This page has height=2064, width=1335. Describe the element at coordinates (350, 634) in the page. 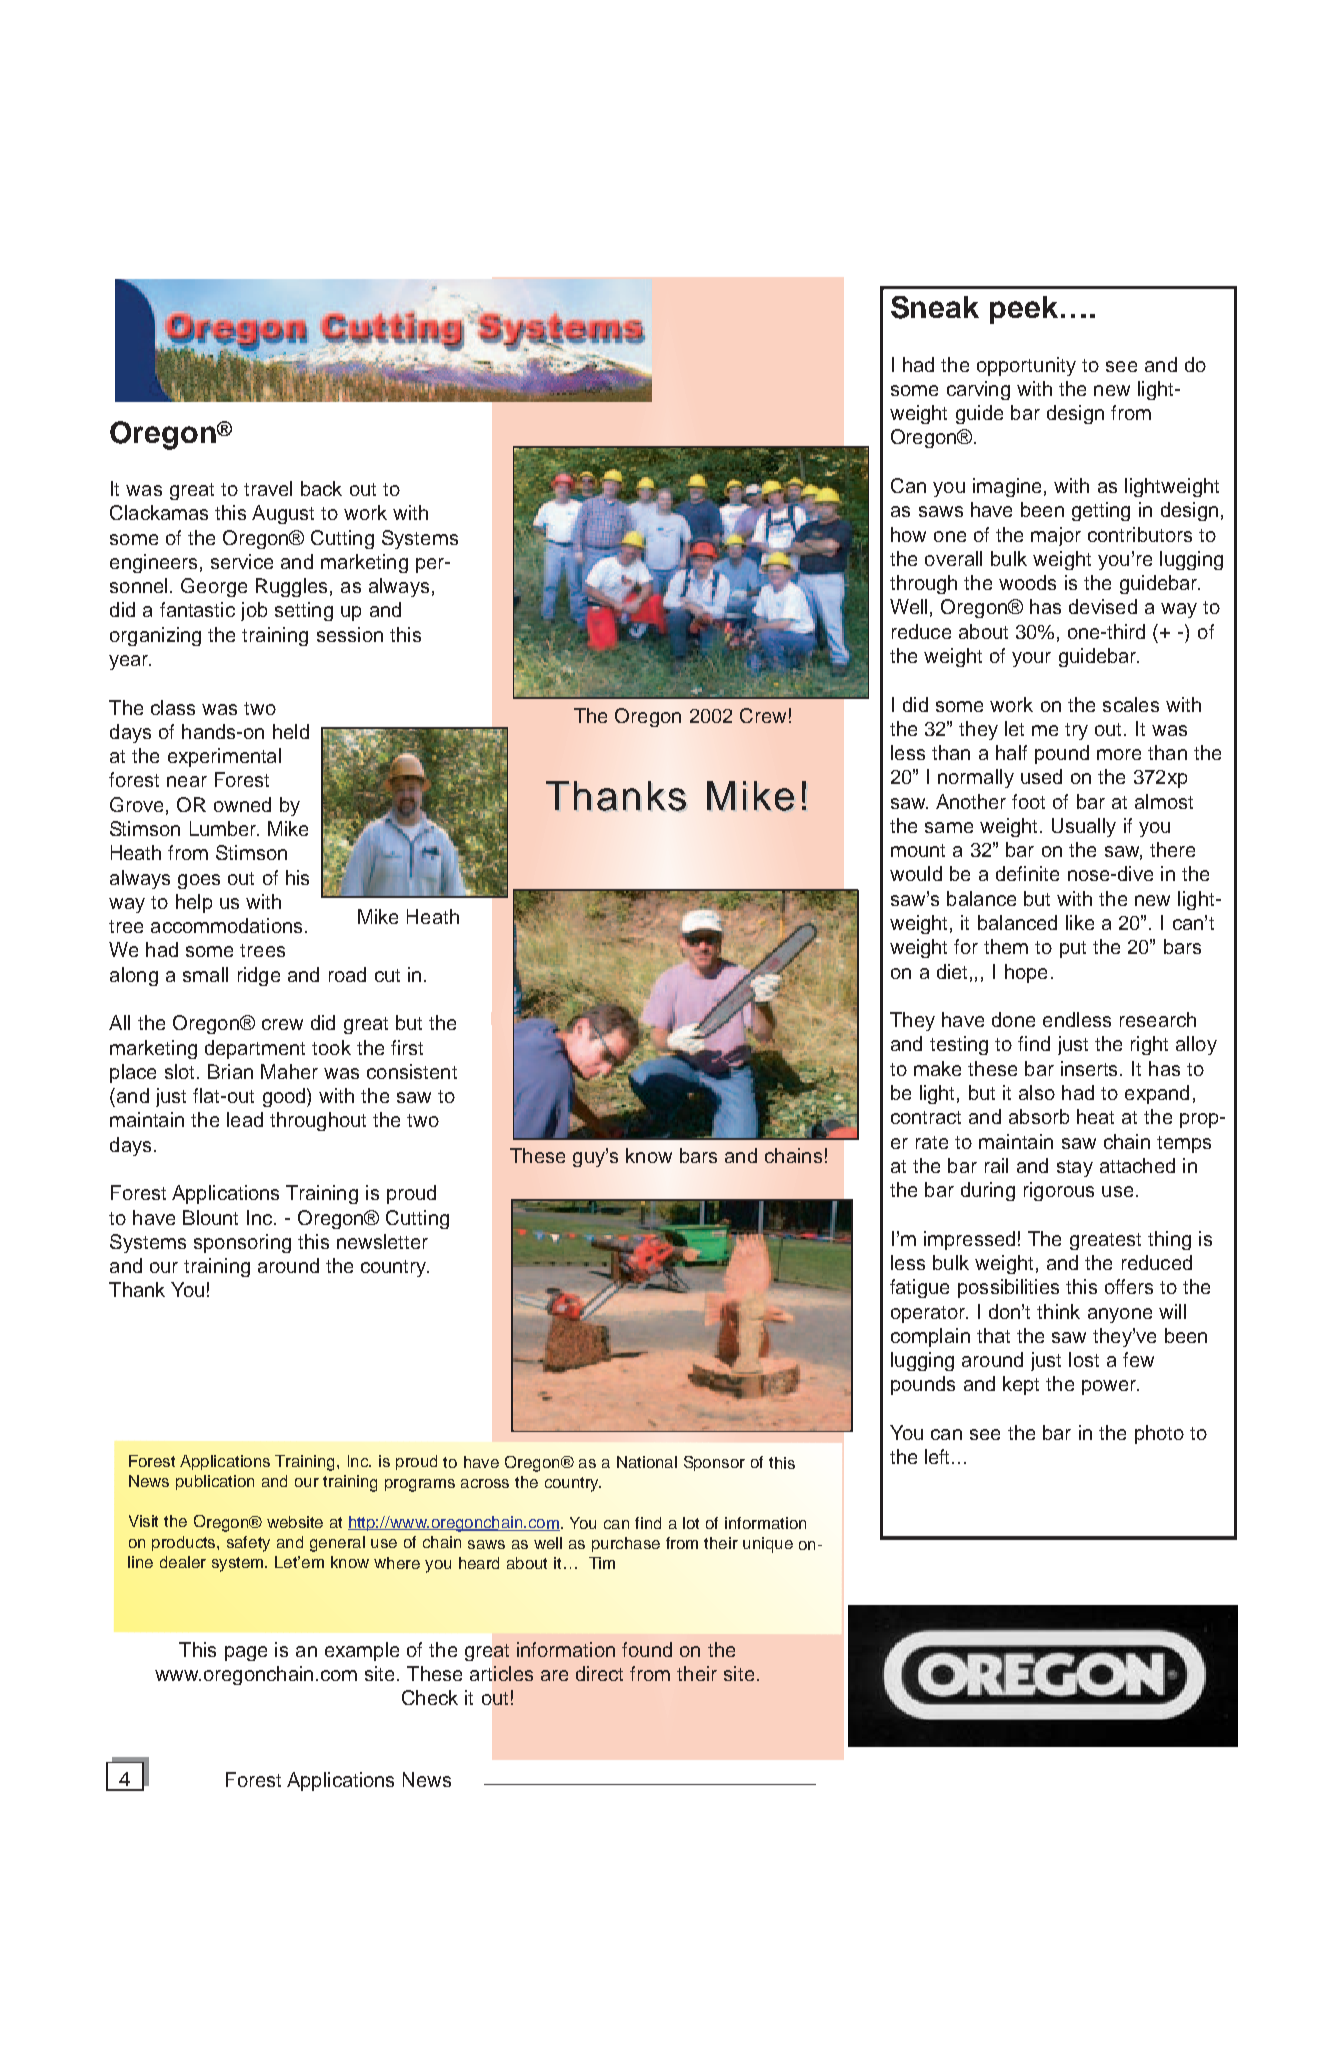

I see `session` at that location.
